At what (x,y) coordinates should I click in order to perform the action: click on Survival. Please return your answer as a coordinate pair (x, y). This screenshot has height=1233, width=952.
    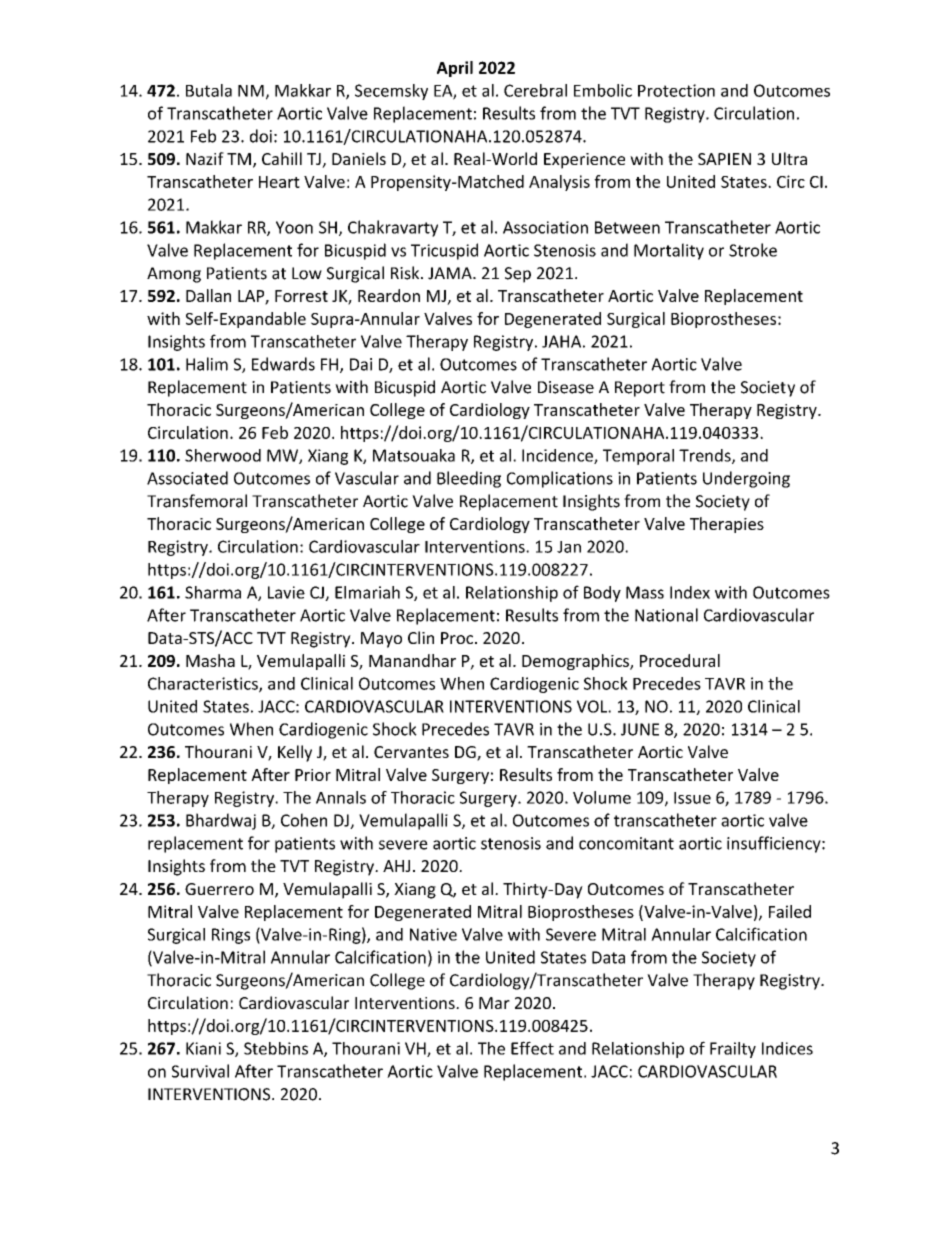
    Looking at the image, I should click on (200, 1071).
